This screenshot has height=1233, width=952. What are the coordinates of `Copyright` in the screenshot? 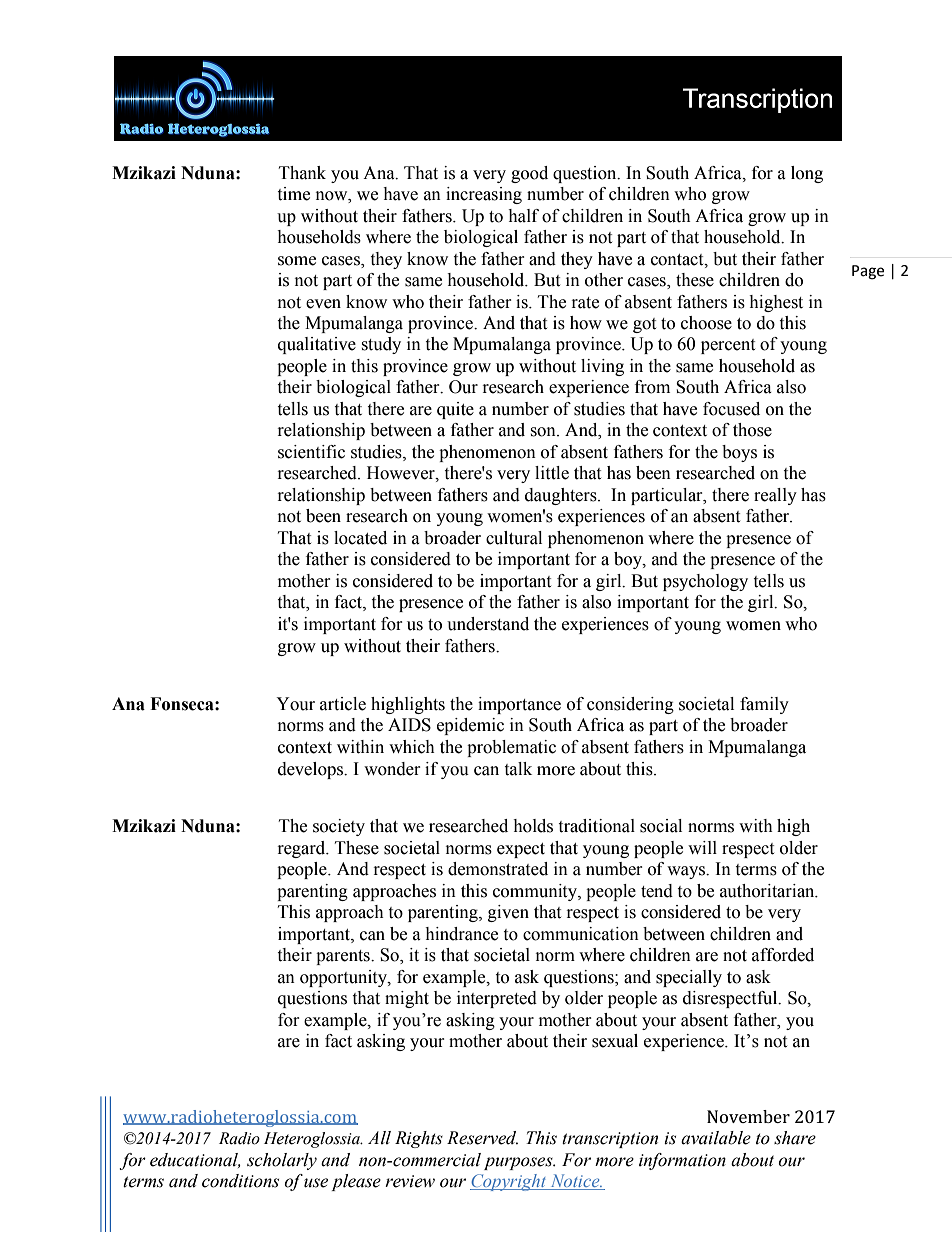 It's located at (509, 1182).
